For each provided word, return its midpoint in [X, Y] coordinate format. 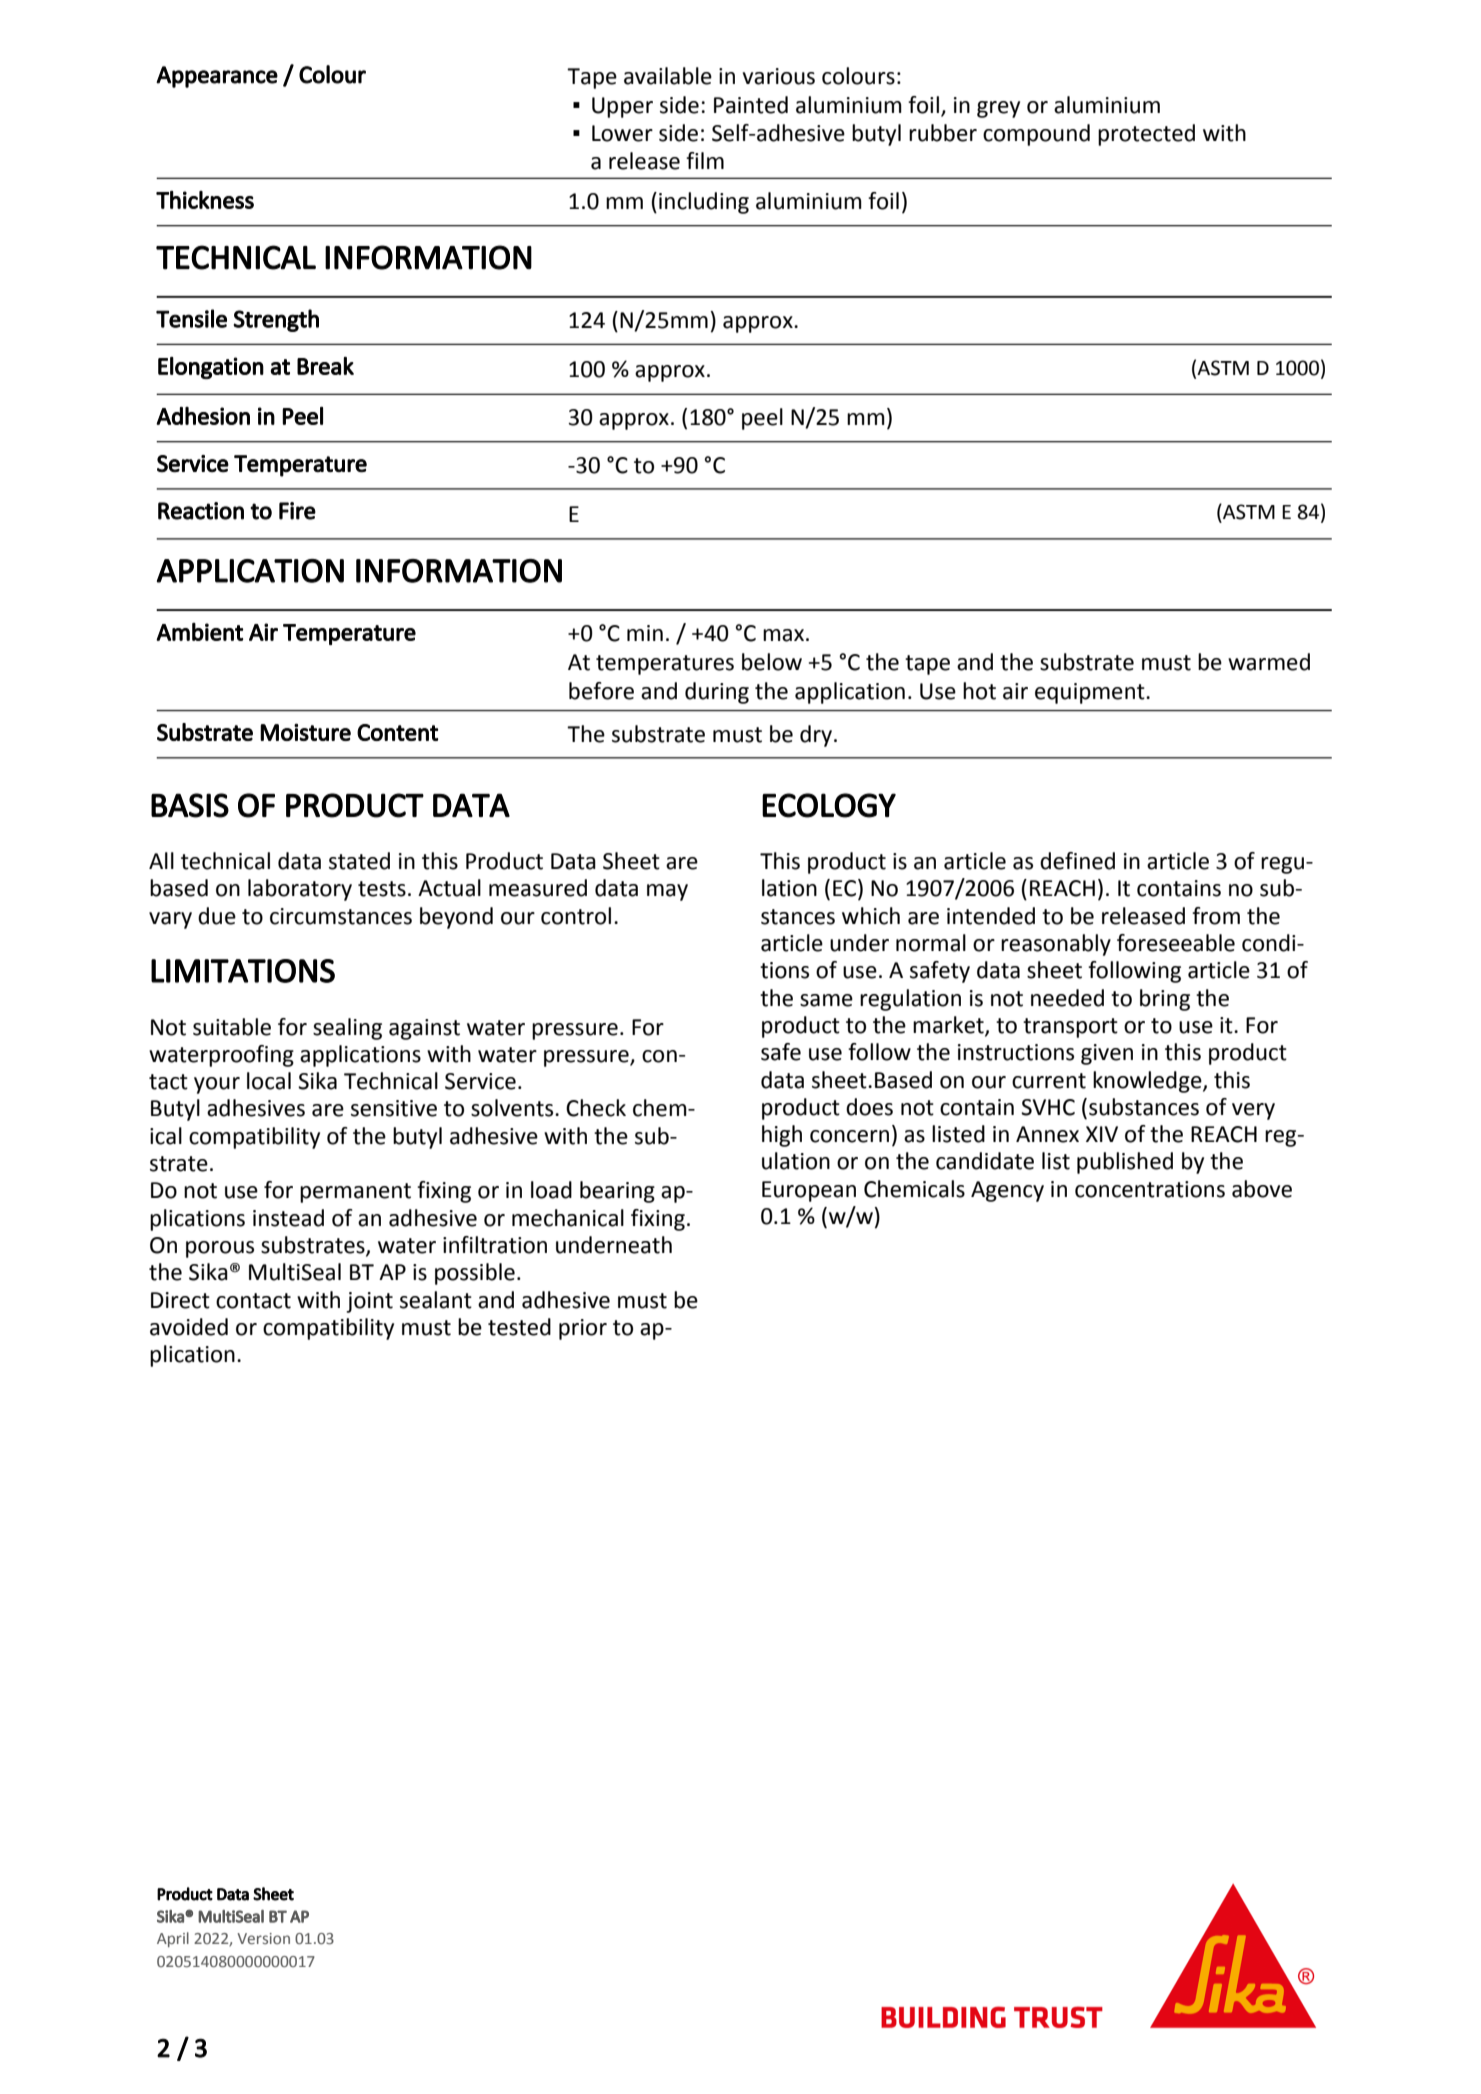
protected [1146, 135]
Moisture [305, 732]
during [717, 693]
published [1125, 1163]
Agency [1007, 1191]
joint [369, 1302]
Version [263, 1938]
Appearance [217, 77]
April [173, 1939]
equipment [1091, 693]
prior [583, 1329]
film [705, 160]
